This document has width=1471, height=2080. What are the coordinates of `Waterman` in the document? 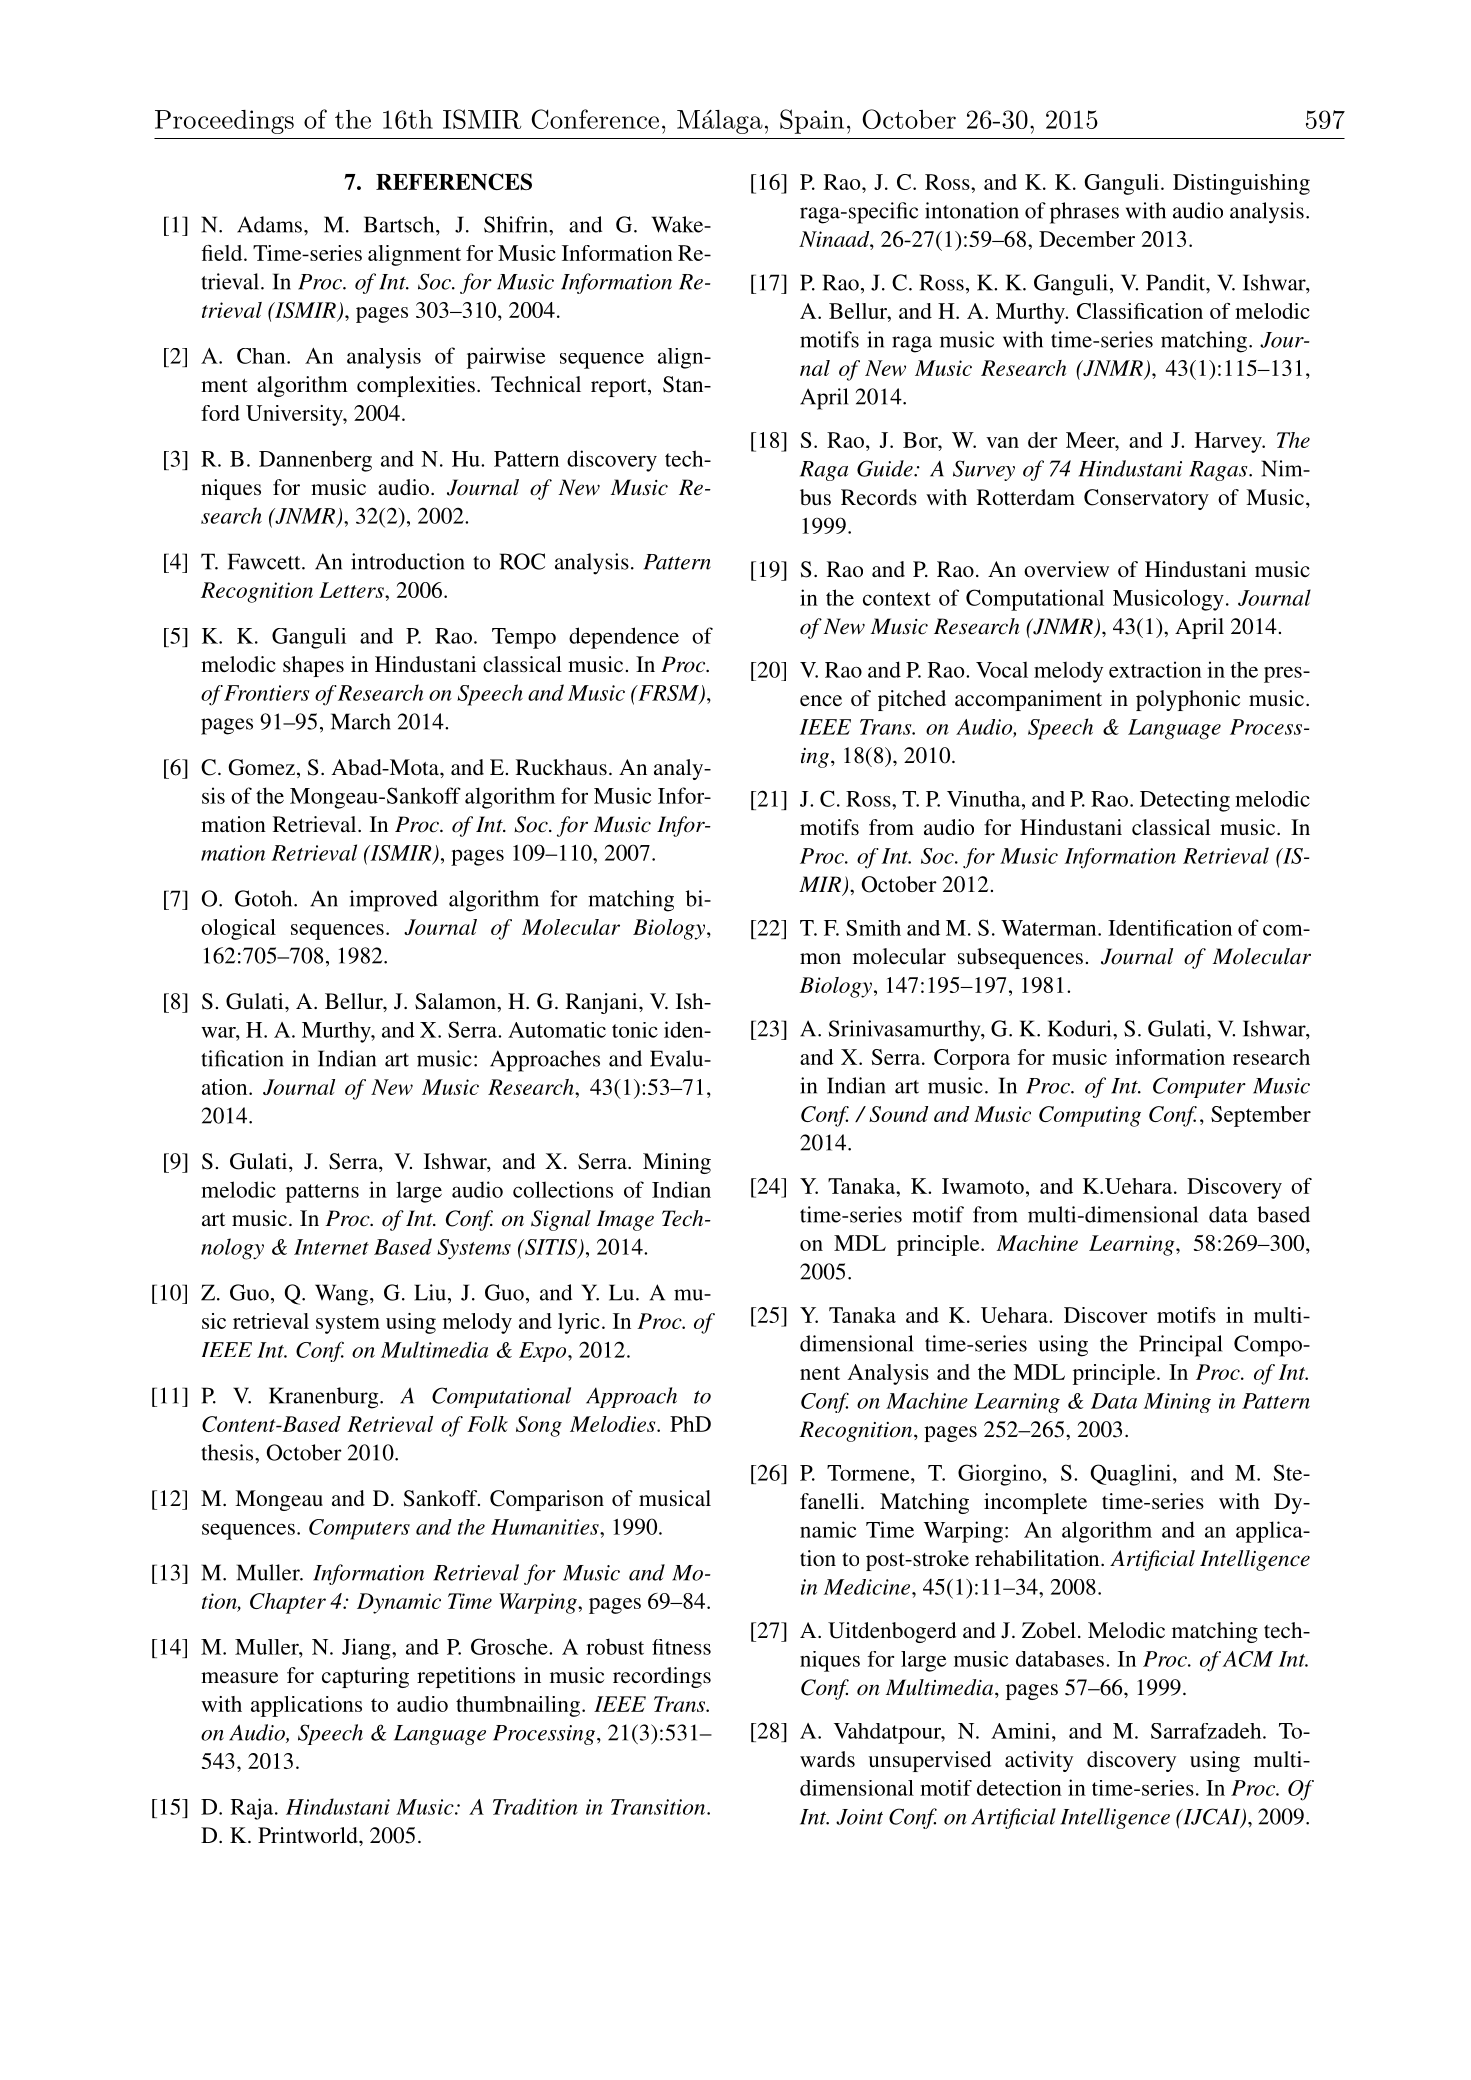 It's located at (1050, 928).
